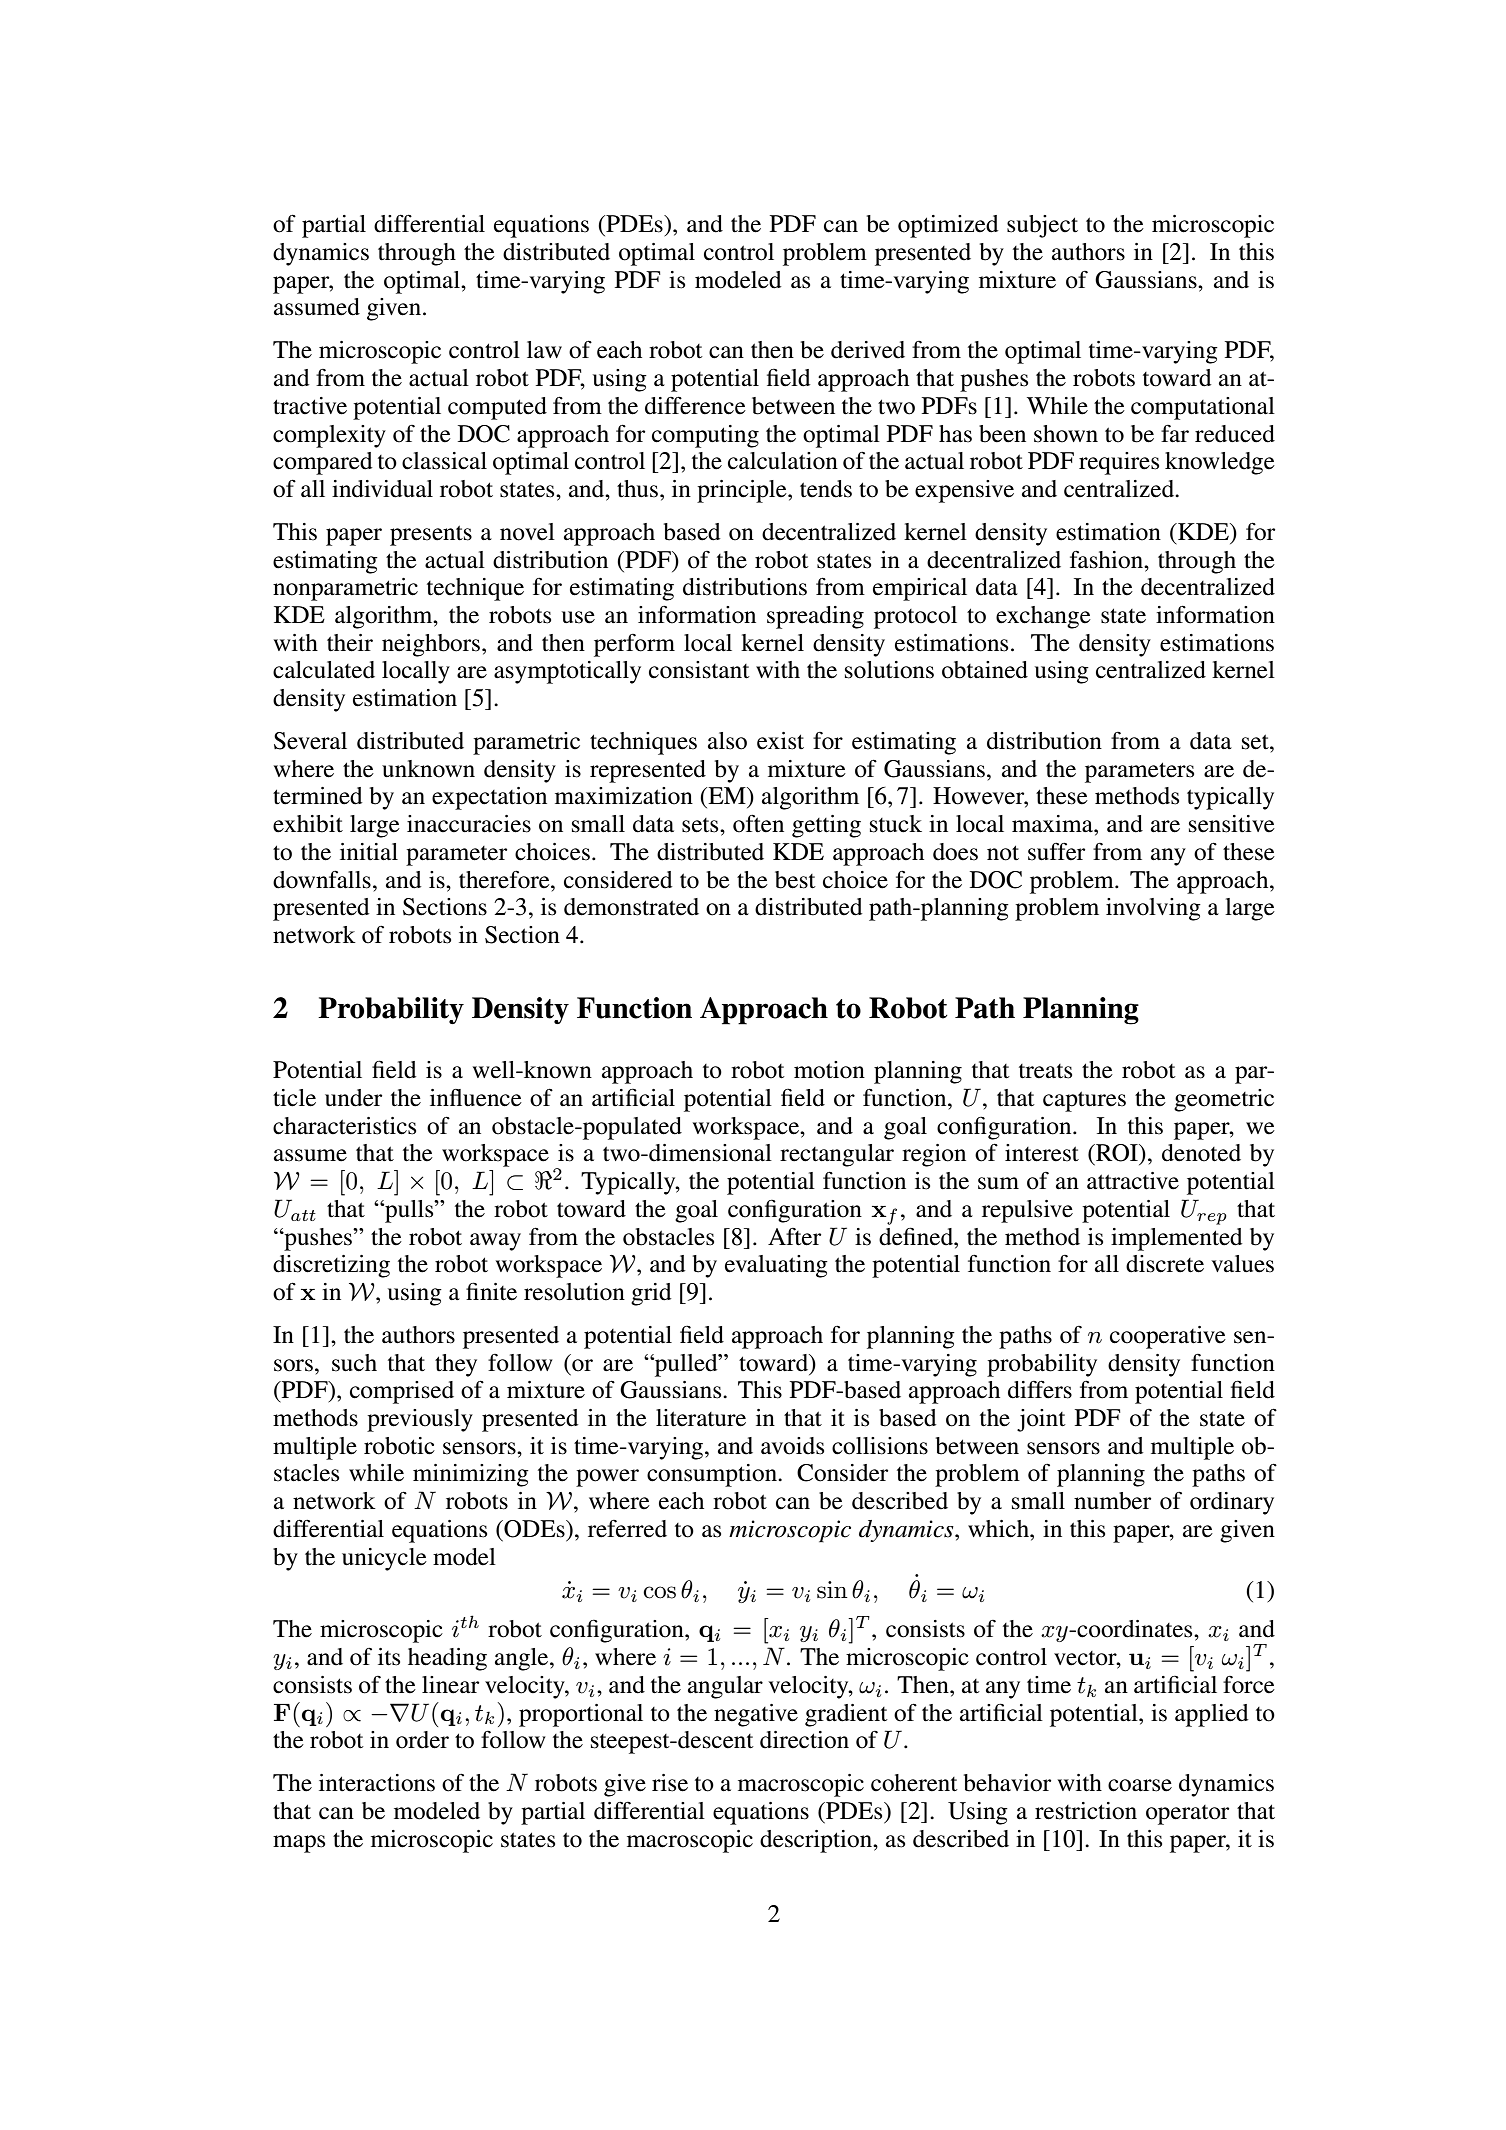  Describe the element at coordinates (491, 1291) in the screenshot. I see `finite` at that location.
